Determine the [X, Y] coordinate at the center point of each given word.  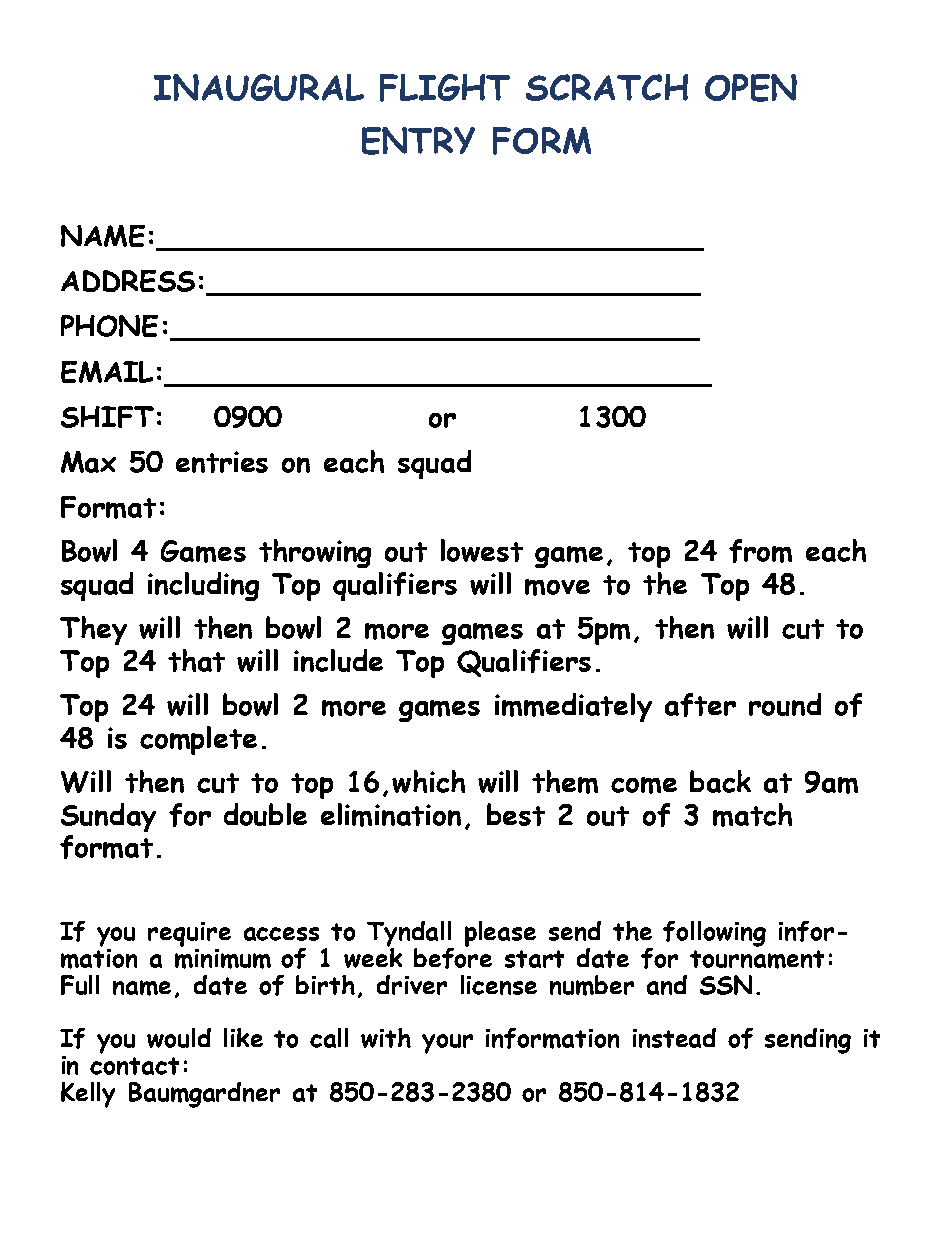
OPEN [751, 88]
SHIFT [107, 417]
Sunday [108, 817]
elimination [391, 815]
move [557, 587]
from [760, 551]
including [203, 586]
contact [134, 1066]
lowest [482, 550]
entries [222, 462]
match [752, 815]
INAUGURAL [259, 87]
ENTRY [418, 141]
